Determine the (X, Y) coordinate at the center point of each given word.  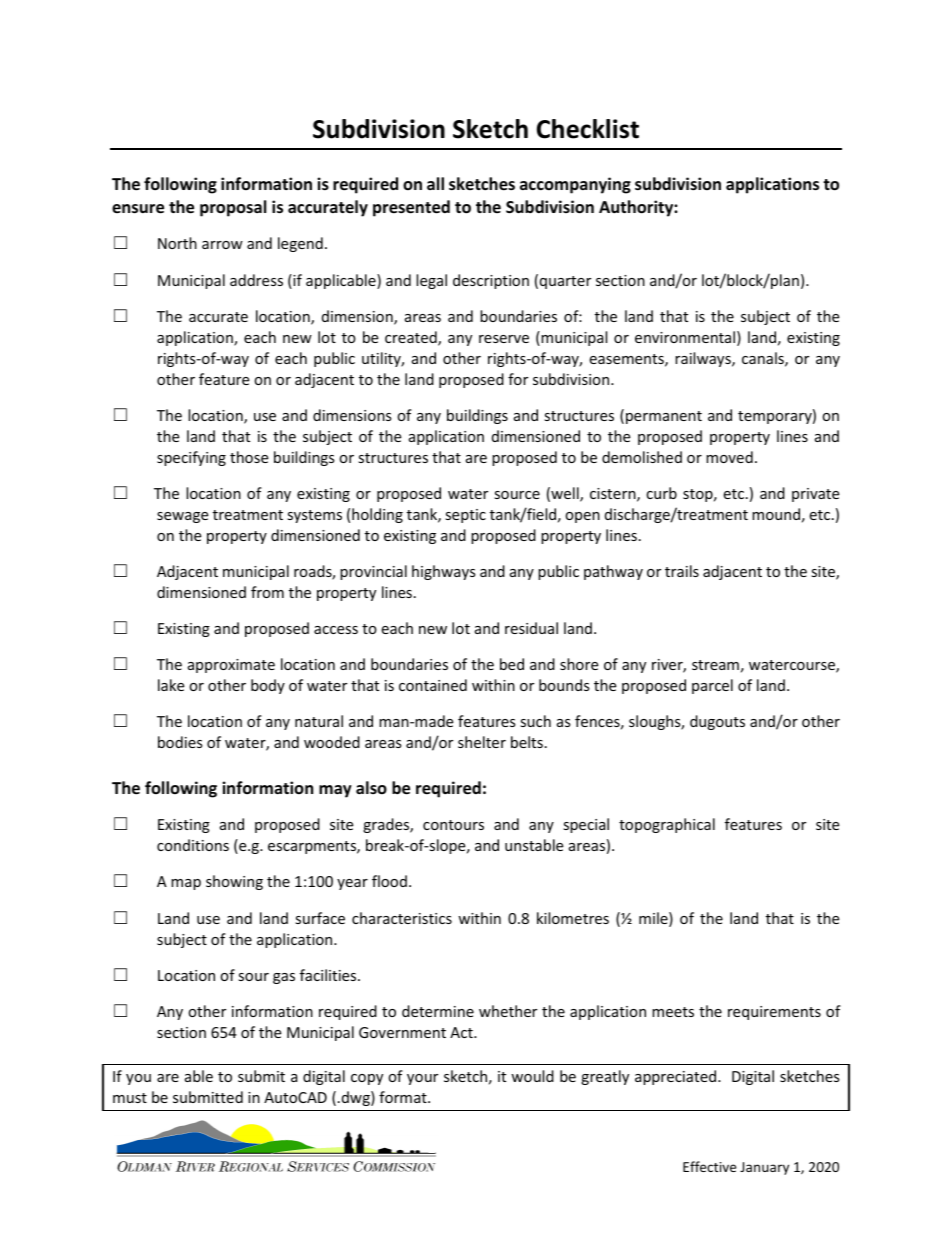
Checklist (588, 129)
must (130, 1098)
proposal (233, 208)
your (422, 1079)
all (435, 183)
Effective (709, 1166)
